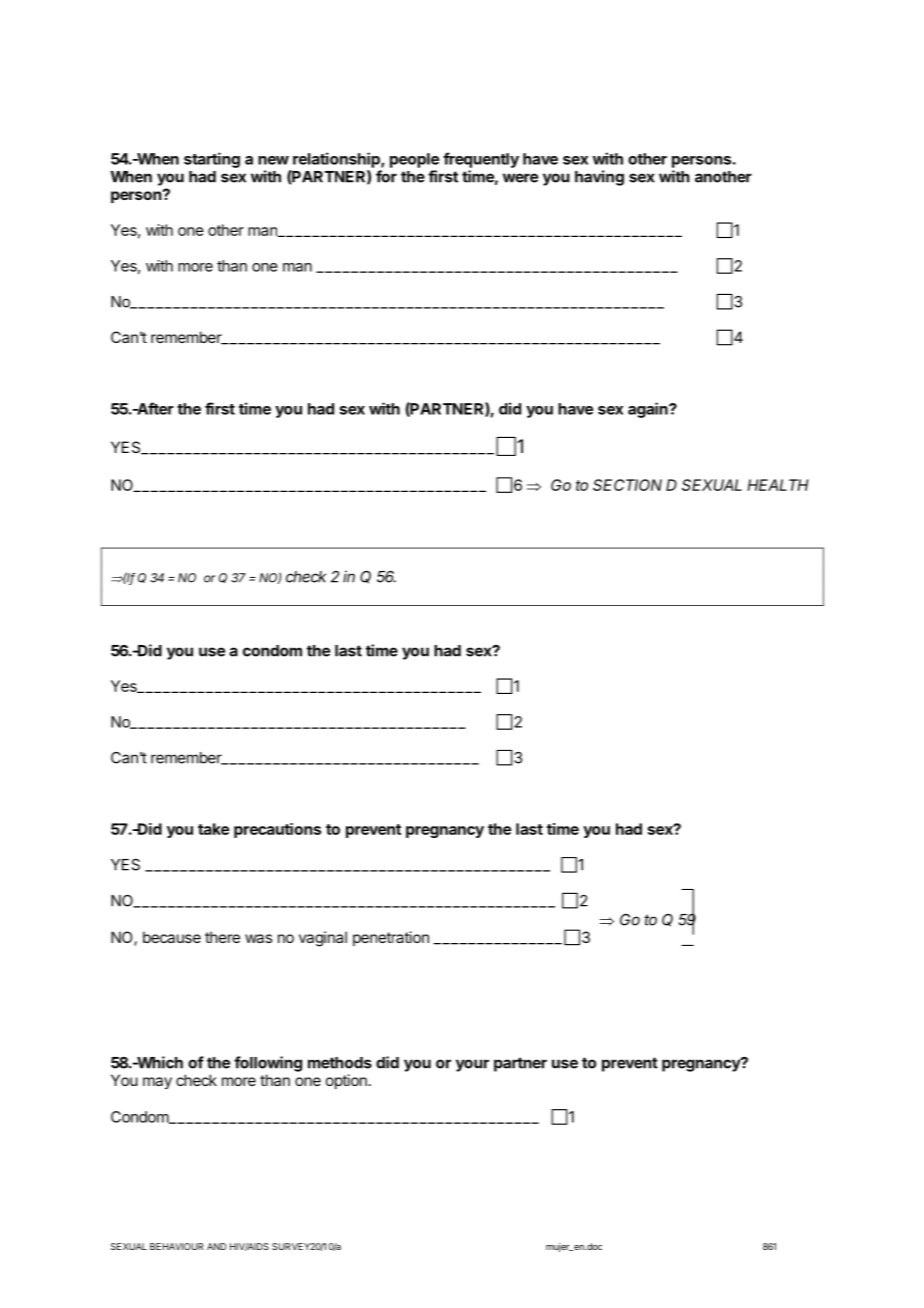 The width and height of the screenshot is (924, 1308). Describe the element at coordinates (599, 178) in the screenshot. I see `having` at that location.
